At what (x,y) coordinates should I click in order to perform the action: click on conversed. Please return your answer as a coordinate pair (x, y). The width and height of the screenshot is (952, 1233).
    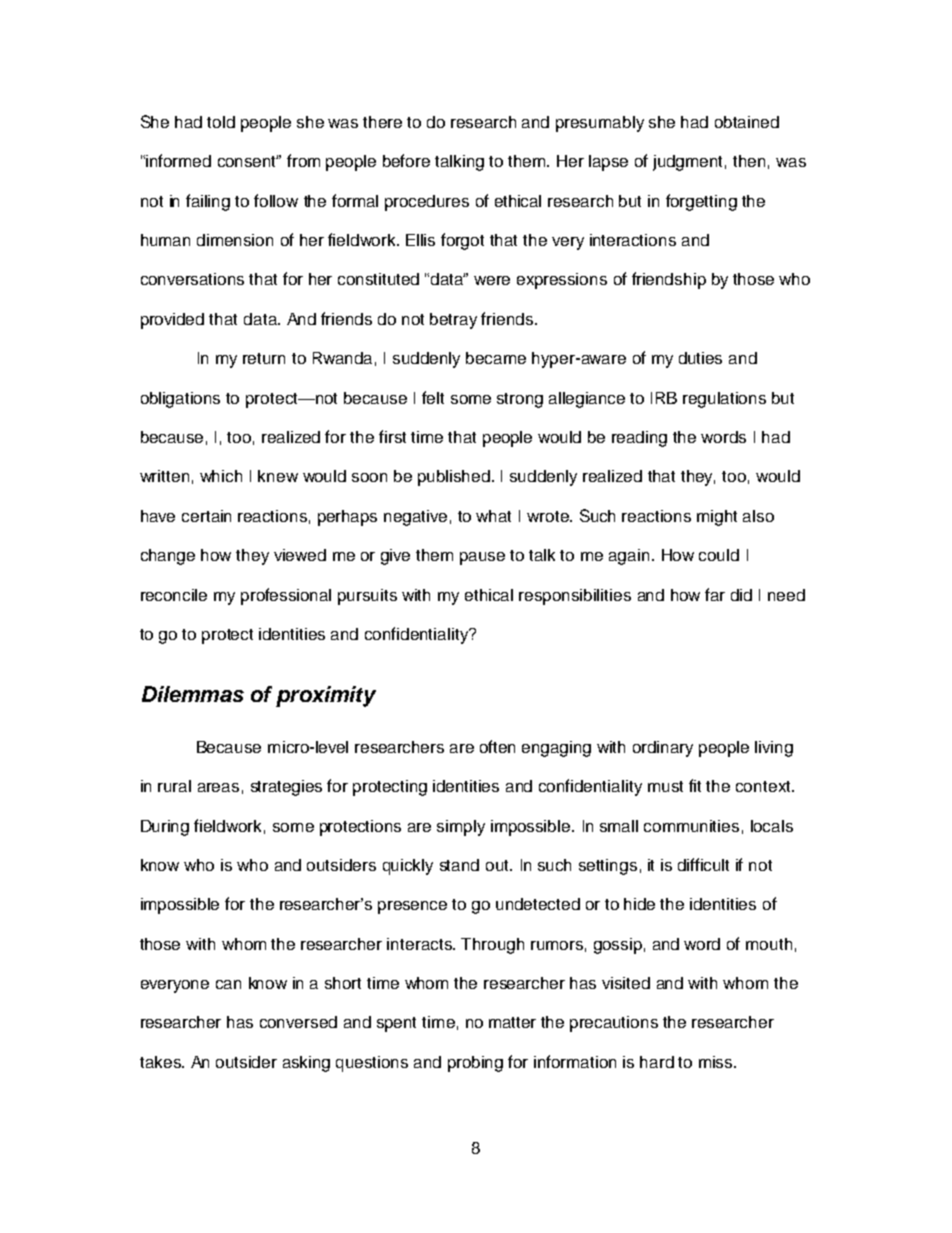
    Looking at the image, I should click on (298, 1022).
